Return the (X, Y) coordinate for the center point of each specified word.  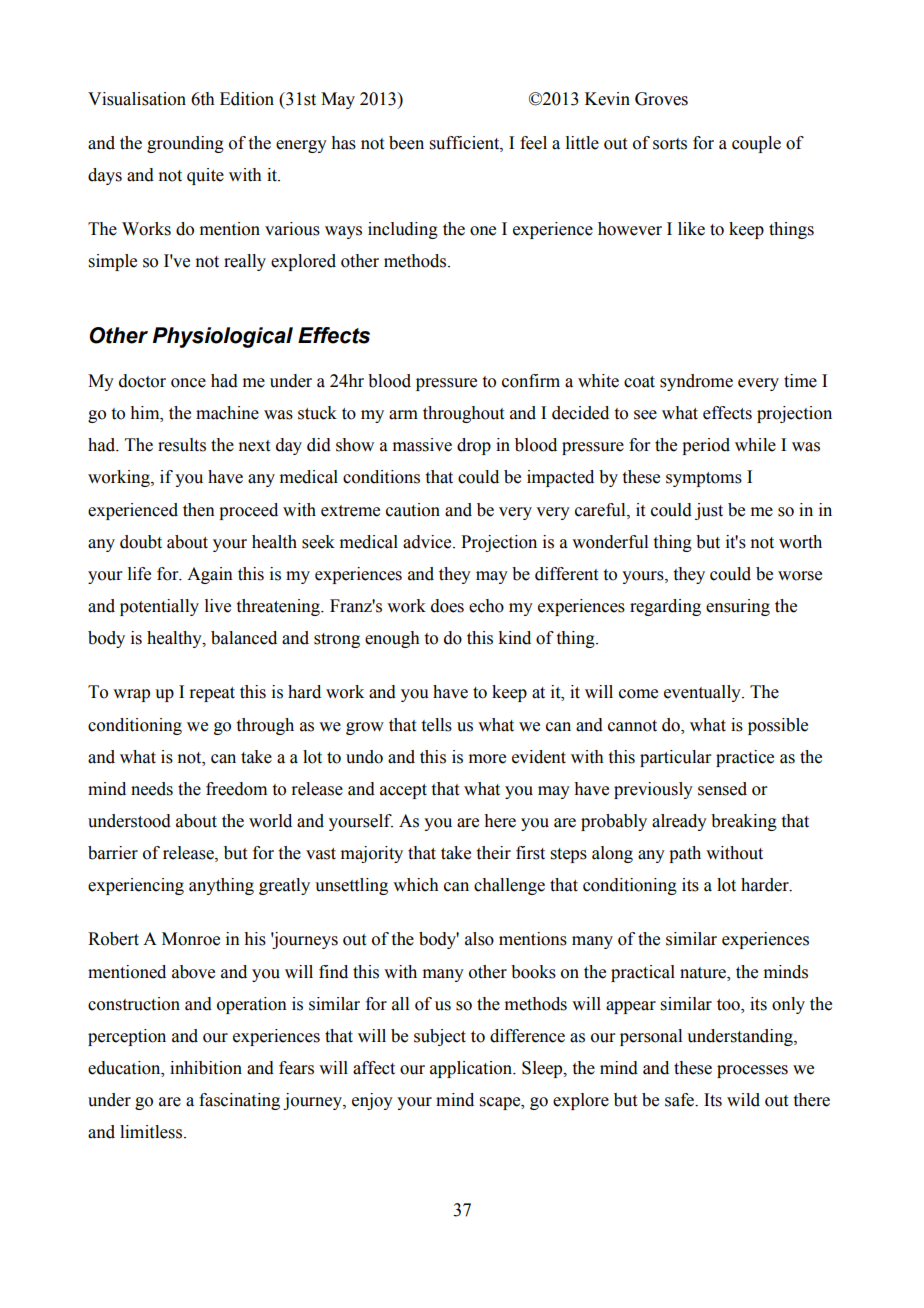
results (182, 445)
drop (474, 446)
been (406, 143)
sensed (722, 789)
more (487, 759)
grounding (185, 144)
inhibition (206, 1068)
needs (152, 789)
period (706, 446)
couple (756, 144)
